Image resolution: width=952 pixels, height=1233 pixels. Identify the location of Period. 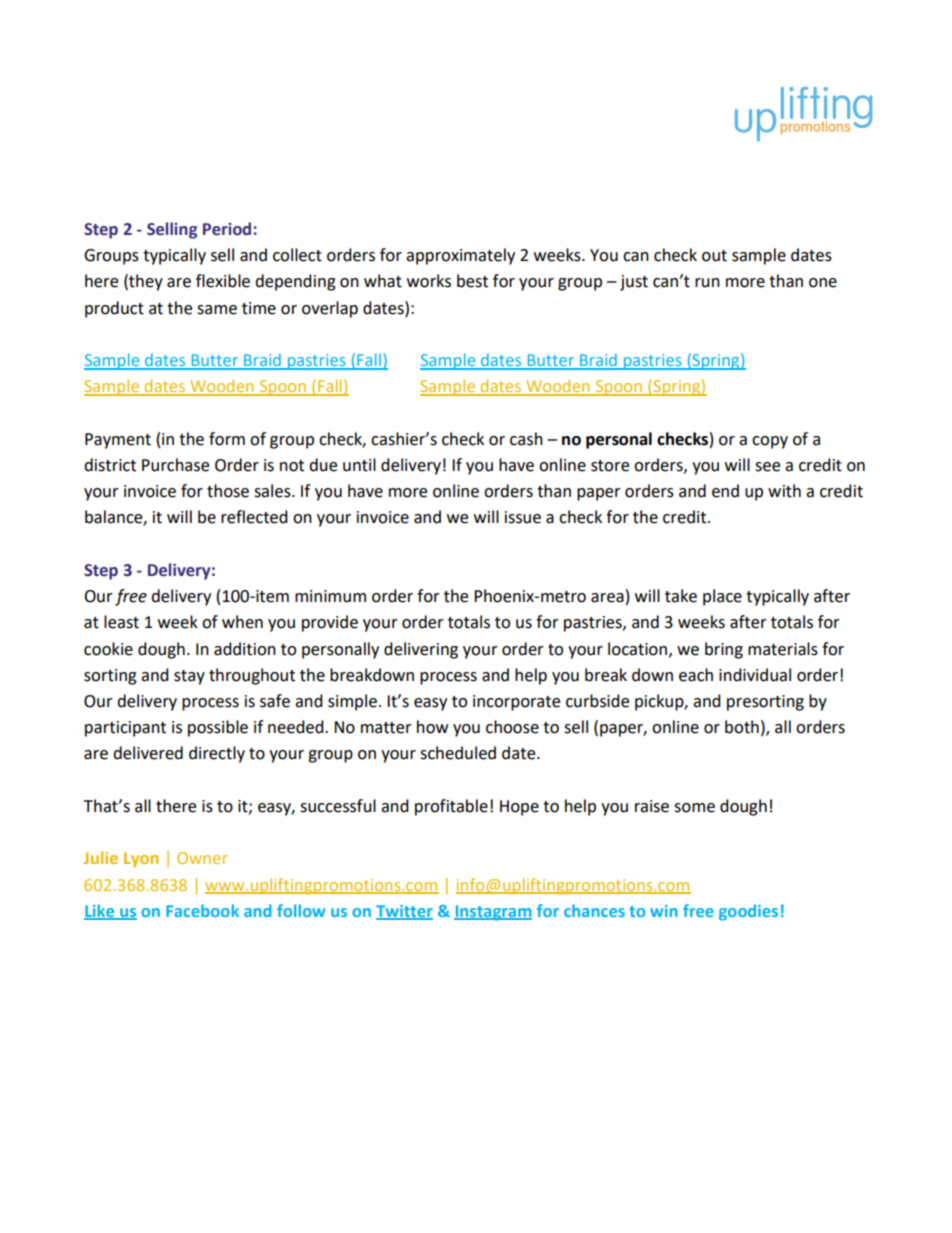
(227, 229).
